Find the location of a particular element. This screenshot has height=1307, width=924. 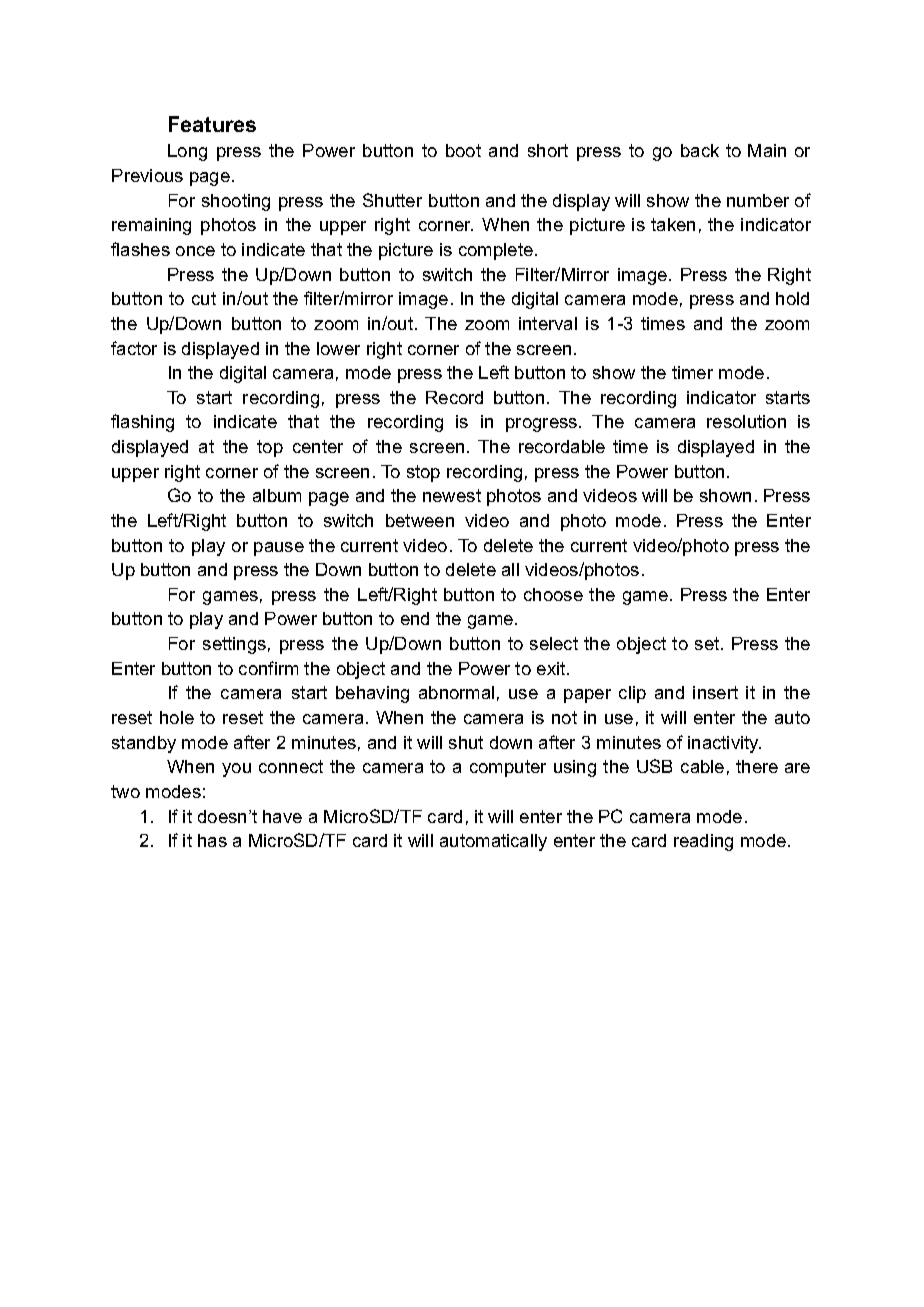

pause is located at coordinates (279, 549).
